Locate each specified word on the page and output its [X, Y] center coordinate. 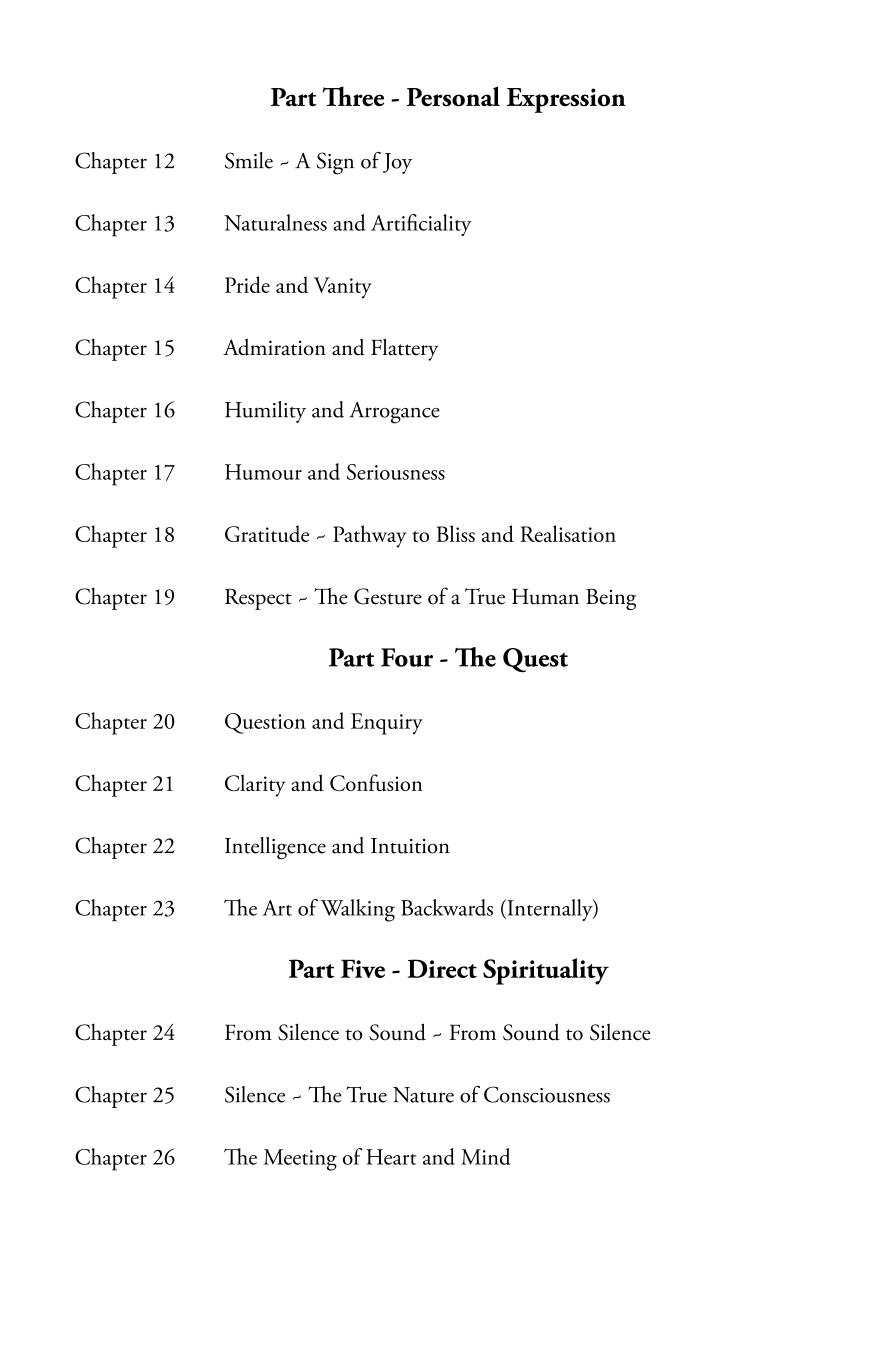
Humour [263, 472]
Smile [249, 160]
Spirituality [546, 971]
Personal [453, 96]
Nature [423, 1095]
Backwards [447, 907]
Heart [391, 1157]
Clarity [255, 785]
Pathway [369, 536]
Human [545, 597]
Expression [566, 100]
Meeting [300, 1160]
